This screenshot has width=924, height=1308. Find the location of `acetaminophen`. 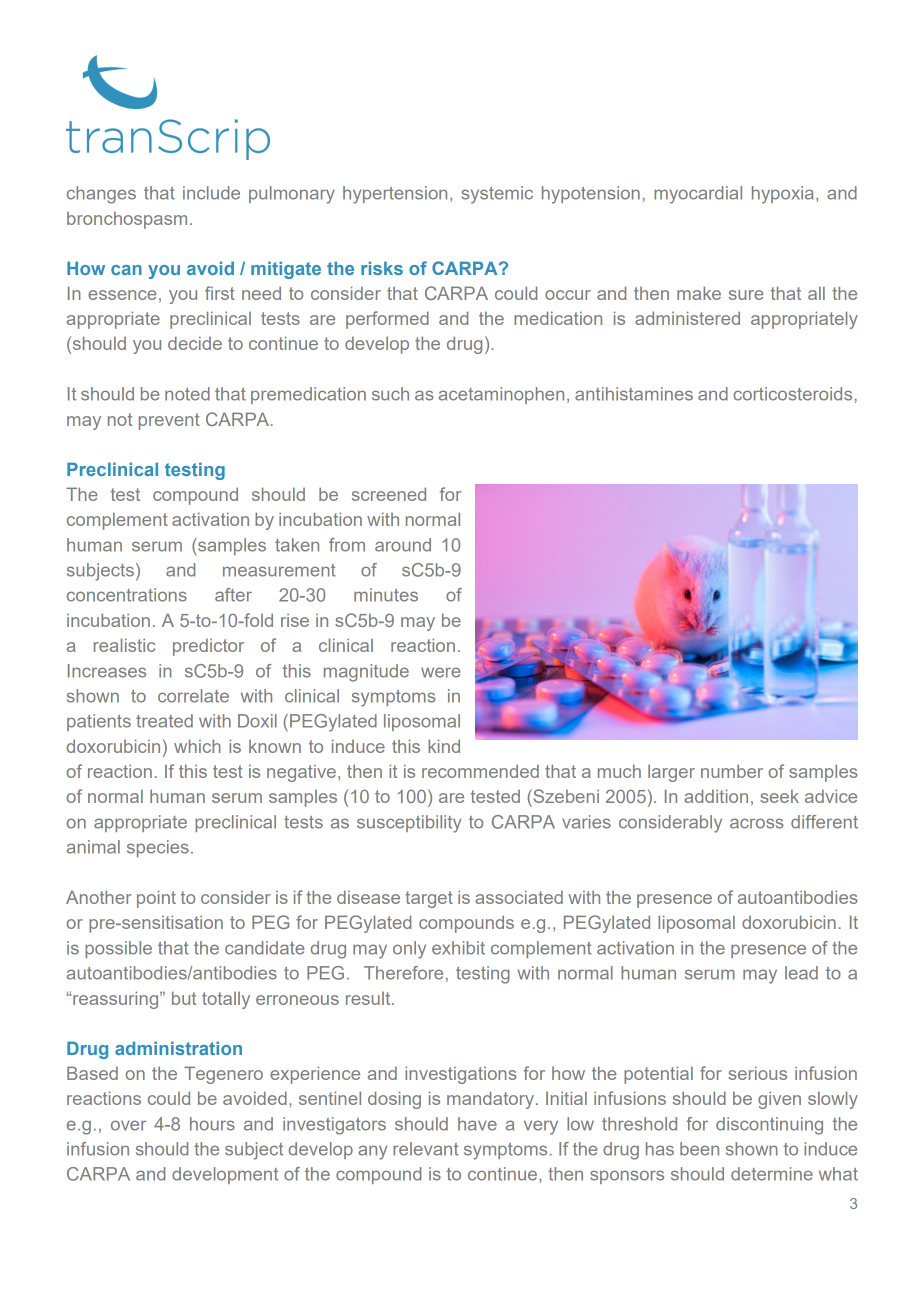

acetaminophen is located at coordinates (501, 395).
